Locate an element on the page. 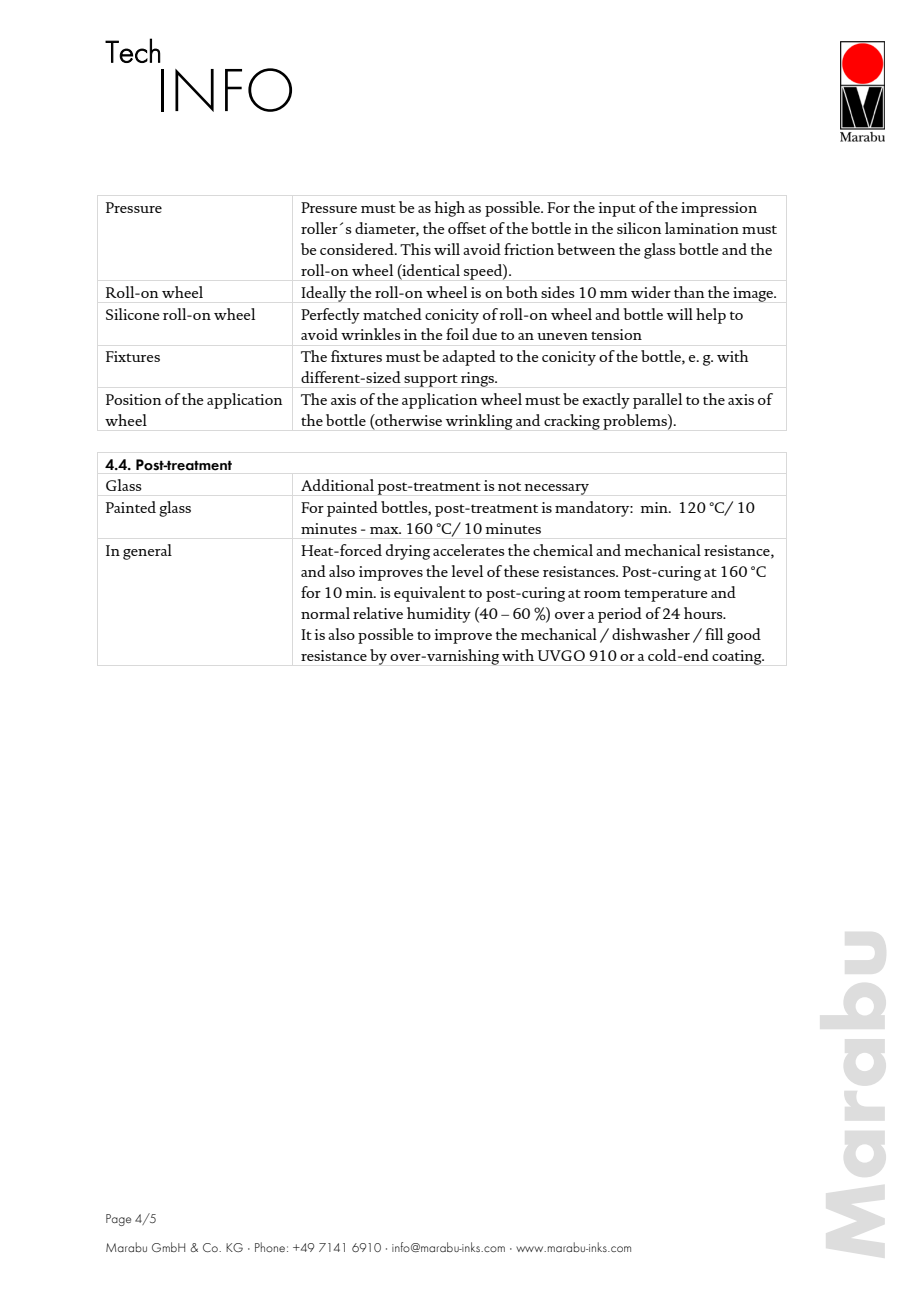 Image resolution: width=924 pixels, height=1308 pixels. humidity is located at coordinates (439, 615).
